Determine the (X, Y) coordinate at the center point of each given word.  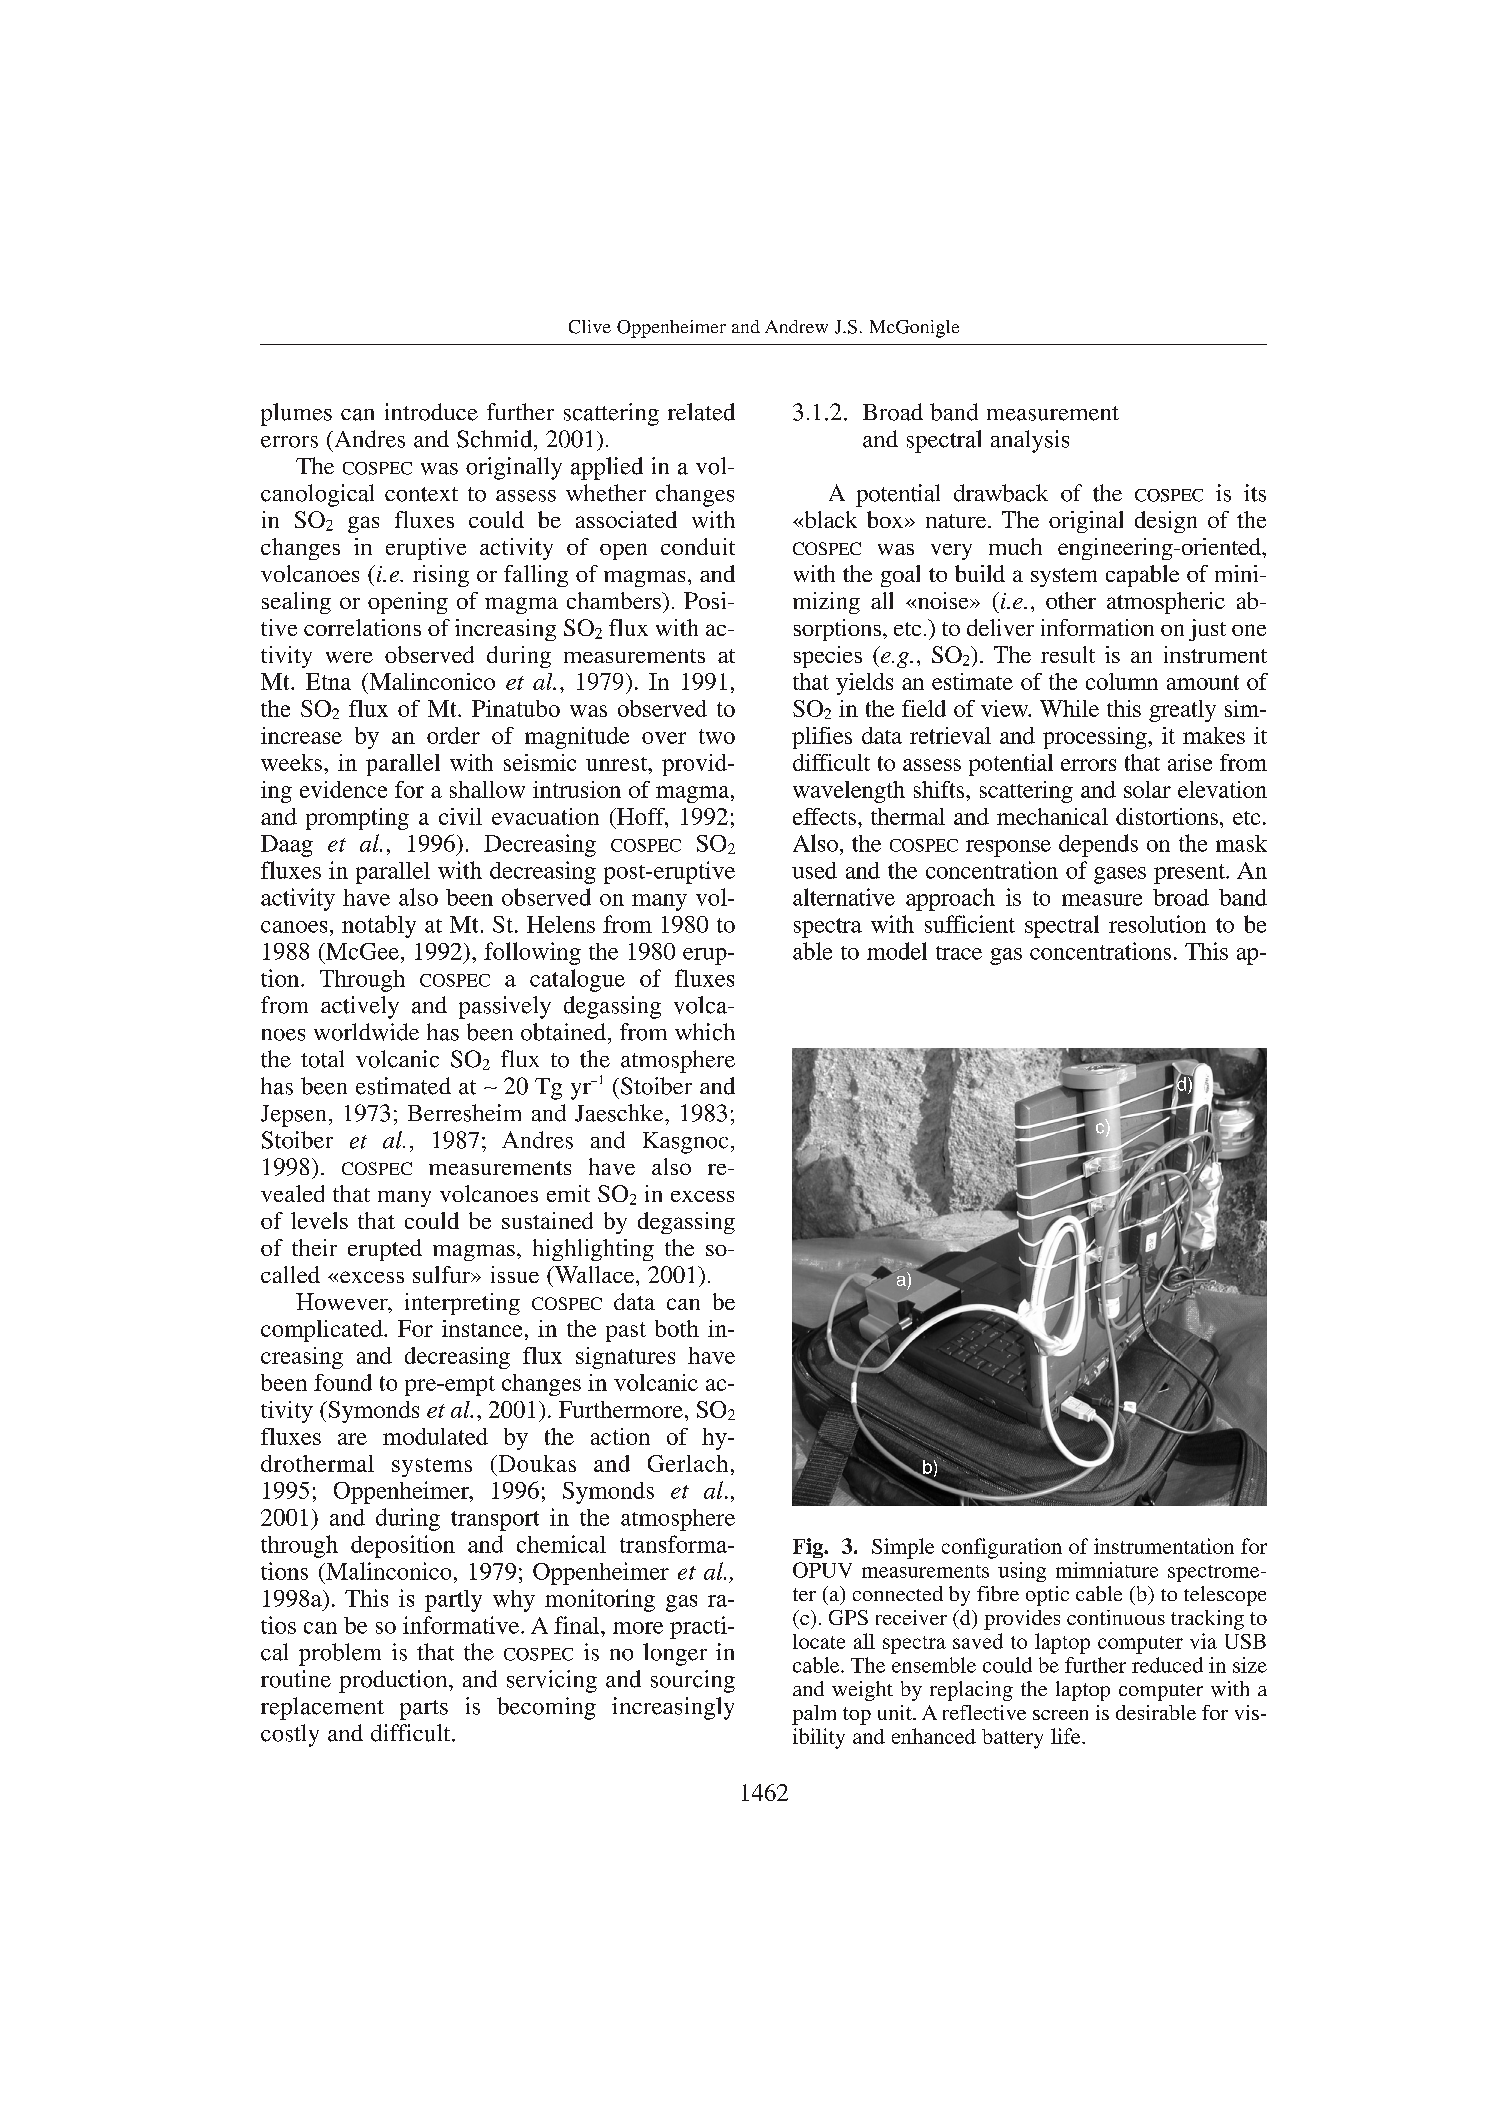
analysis (1030, 441)
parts (424, 1710)
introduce (431, 412)
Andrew (796, 326)
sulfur (443, 1274)
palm (814, 1715)
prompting (357, 819)
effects (824, 816)
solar (1147, 789)
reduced (1167, 1665)
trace (959, 953)
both (677, 1328)
